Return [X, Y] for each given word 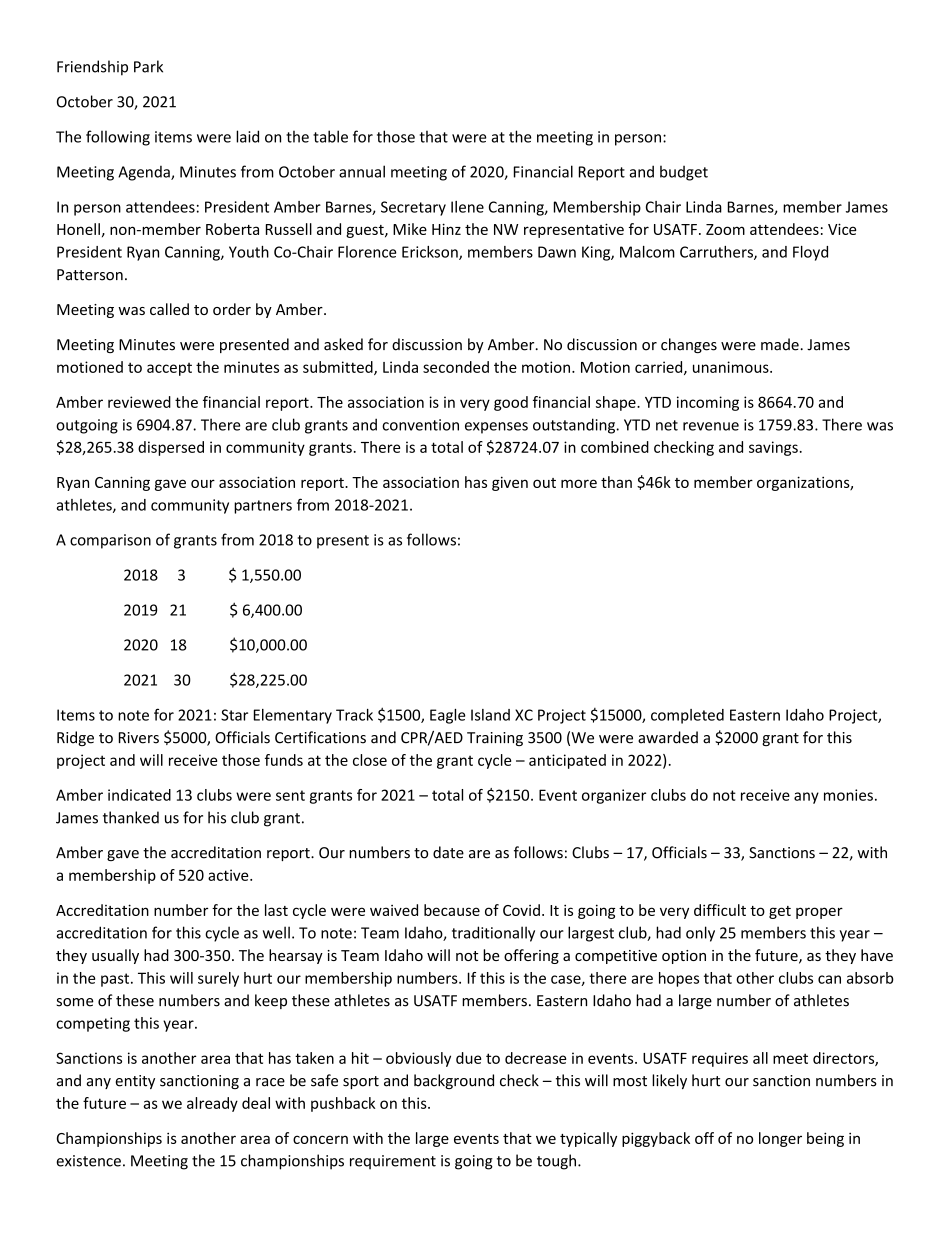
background [454, 1081]
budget [684, 173]
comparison [110, 541]
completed [687, 716]
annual [362, 171]
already [212, 1104]
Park [148, 66]
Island [490, 715]
